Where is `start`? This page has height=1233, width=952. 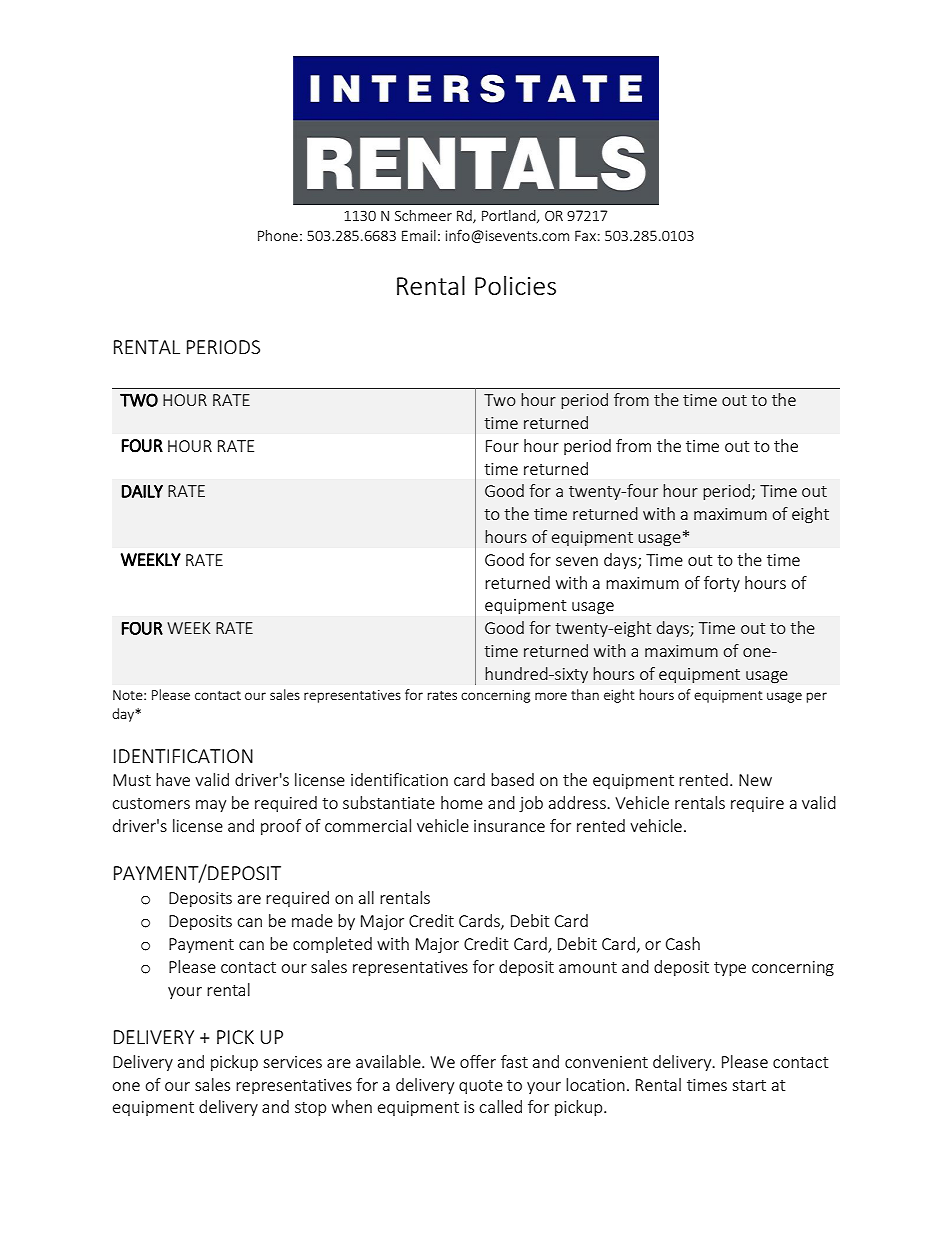
start is located at coordinates (749, 1085).
